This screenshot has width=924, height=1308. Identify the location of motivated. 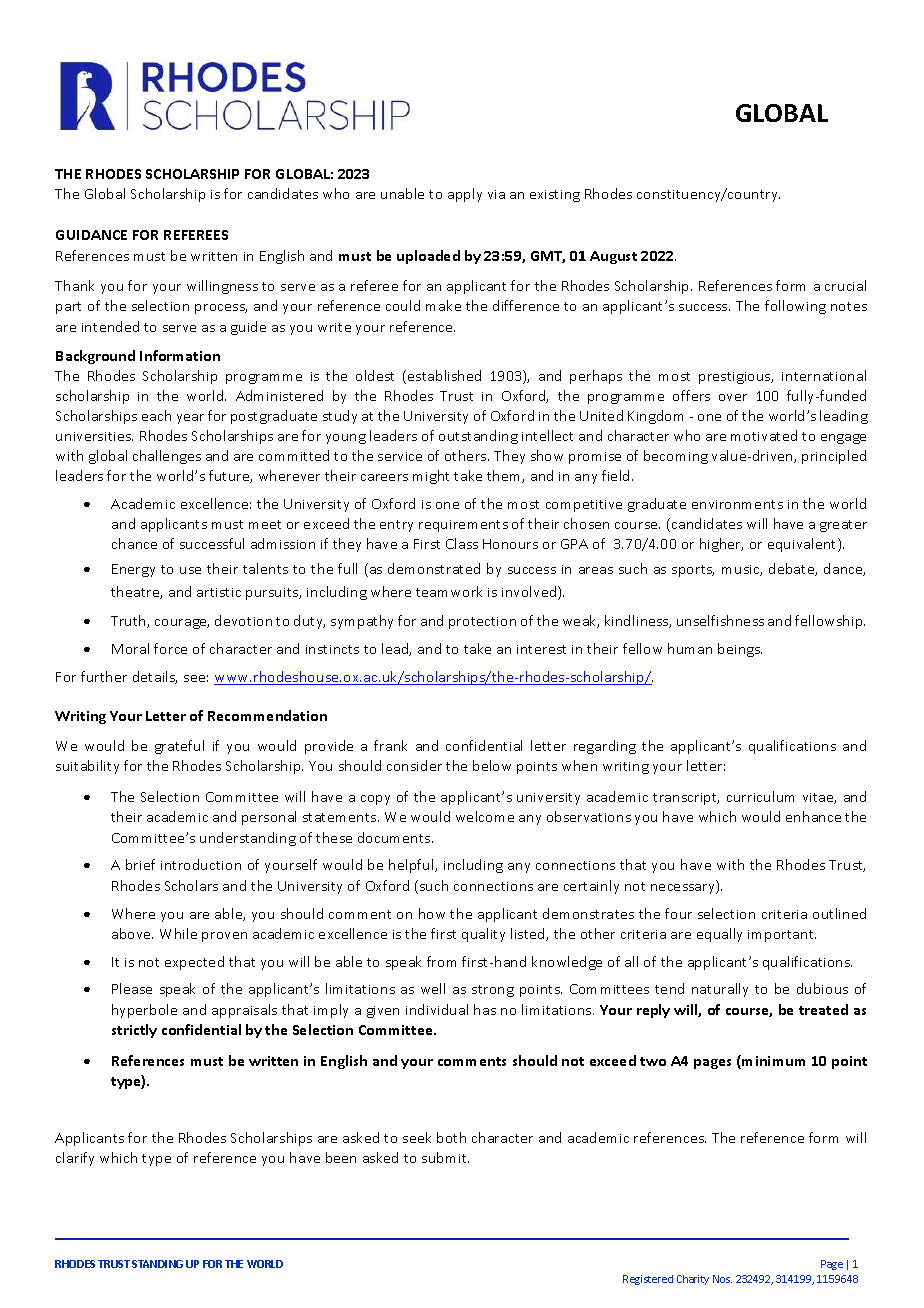
(764, 435).
